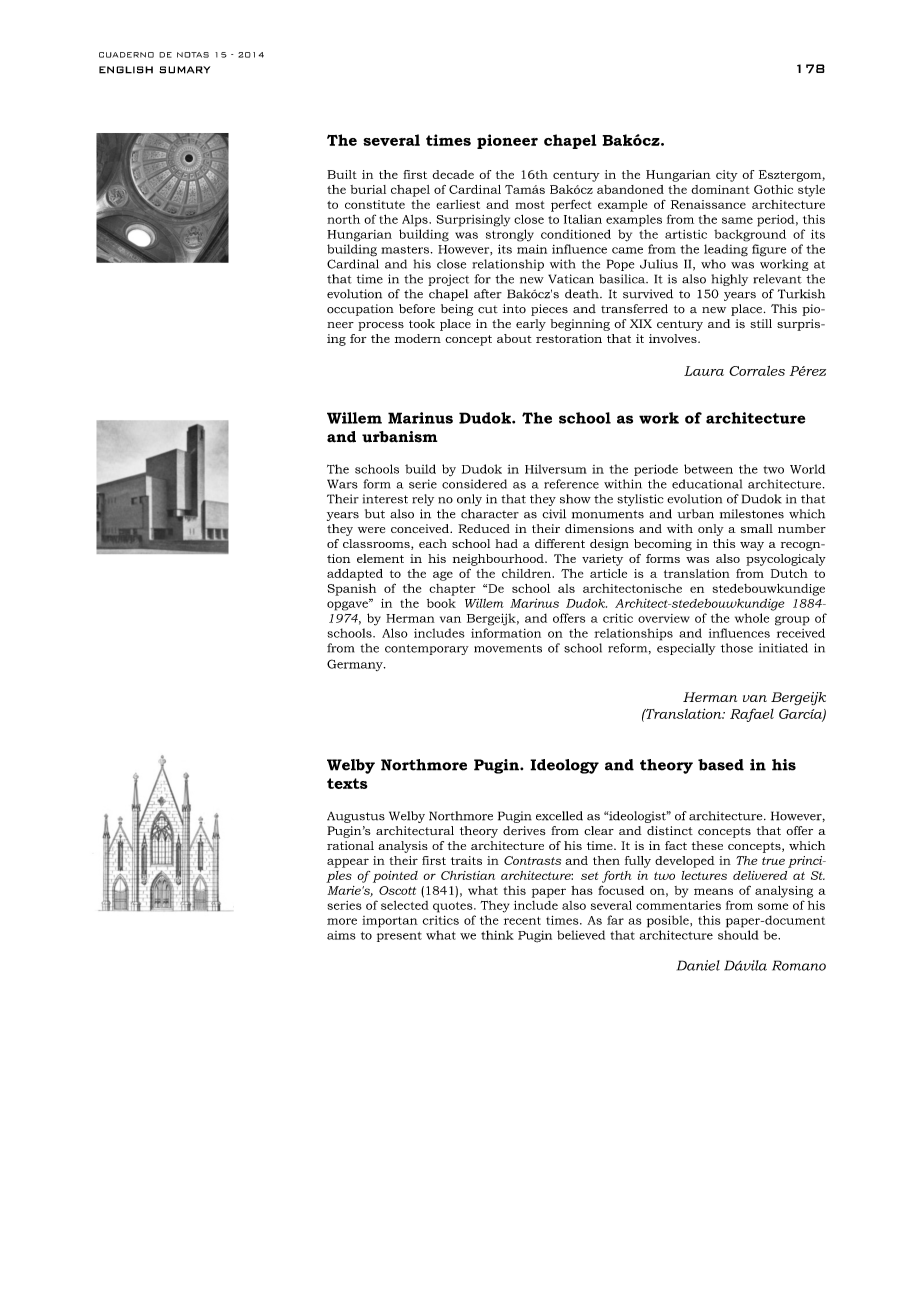 This screenshot has height=1308, width=924. Describe the element at coordinates (417, 309) in the screenshot. I see `before` at that location.
